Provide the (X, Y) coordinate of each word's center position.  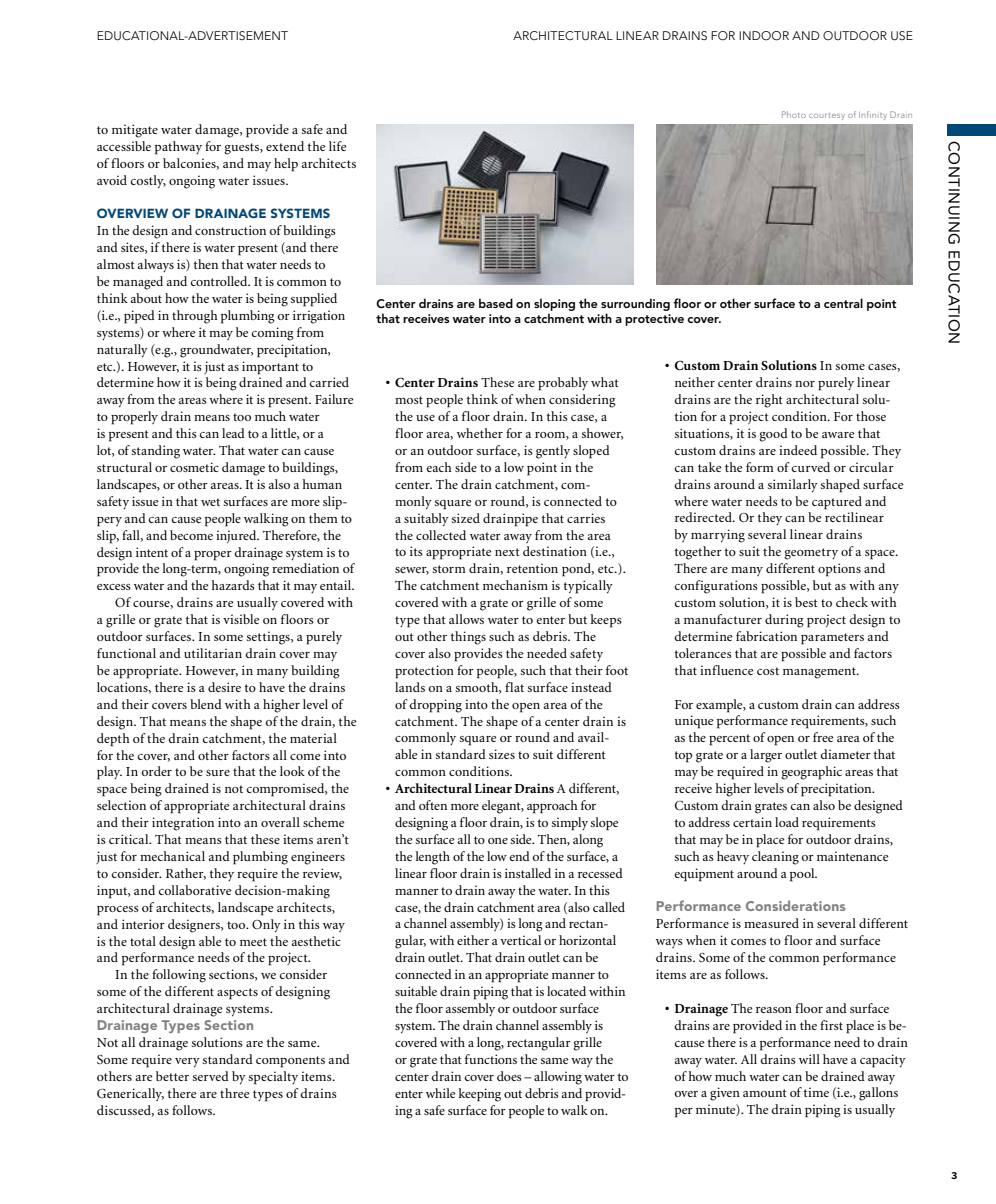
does (509, 1076)
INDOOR (764, 36)
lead (233, 433)
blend (206, 704)
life (338, 146)
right (769, 401)
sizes (502, 754)
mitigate (135, 131)
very (187, 1063)
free (823, 737)
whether (480, 433)
